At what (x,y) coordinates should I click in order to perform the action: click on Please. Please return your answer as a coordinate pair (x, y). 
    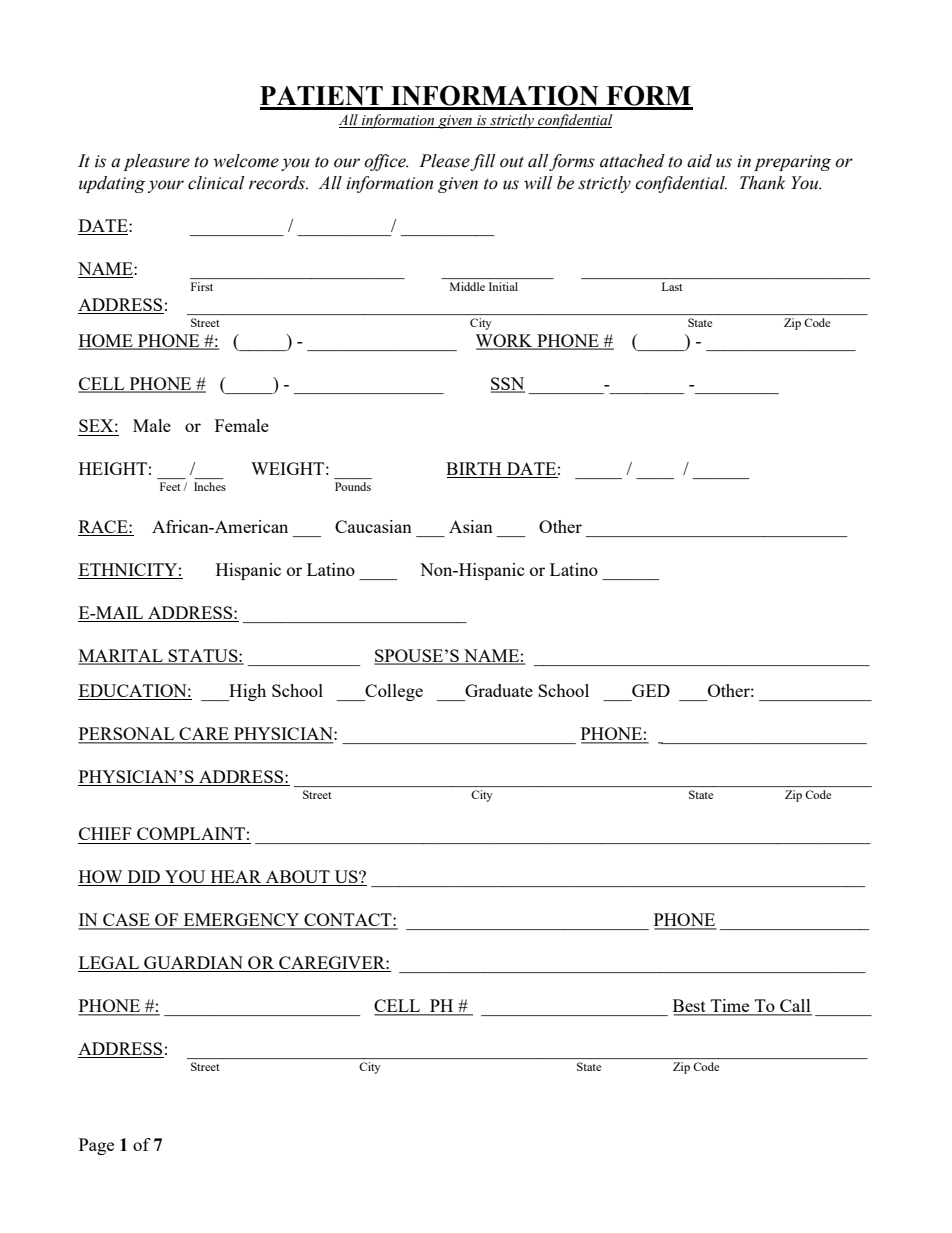
    Looking at the image, I should click on (445, 162).
